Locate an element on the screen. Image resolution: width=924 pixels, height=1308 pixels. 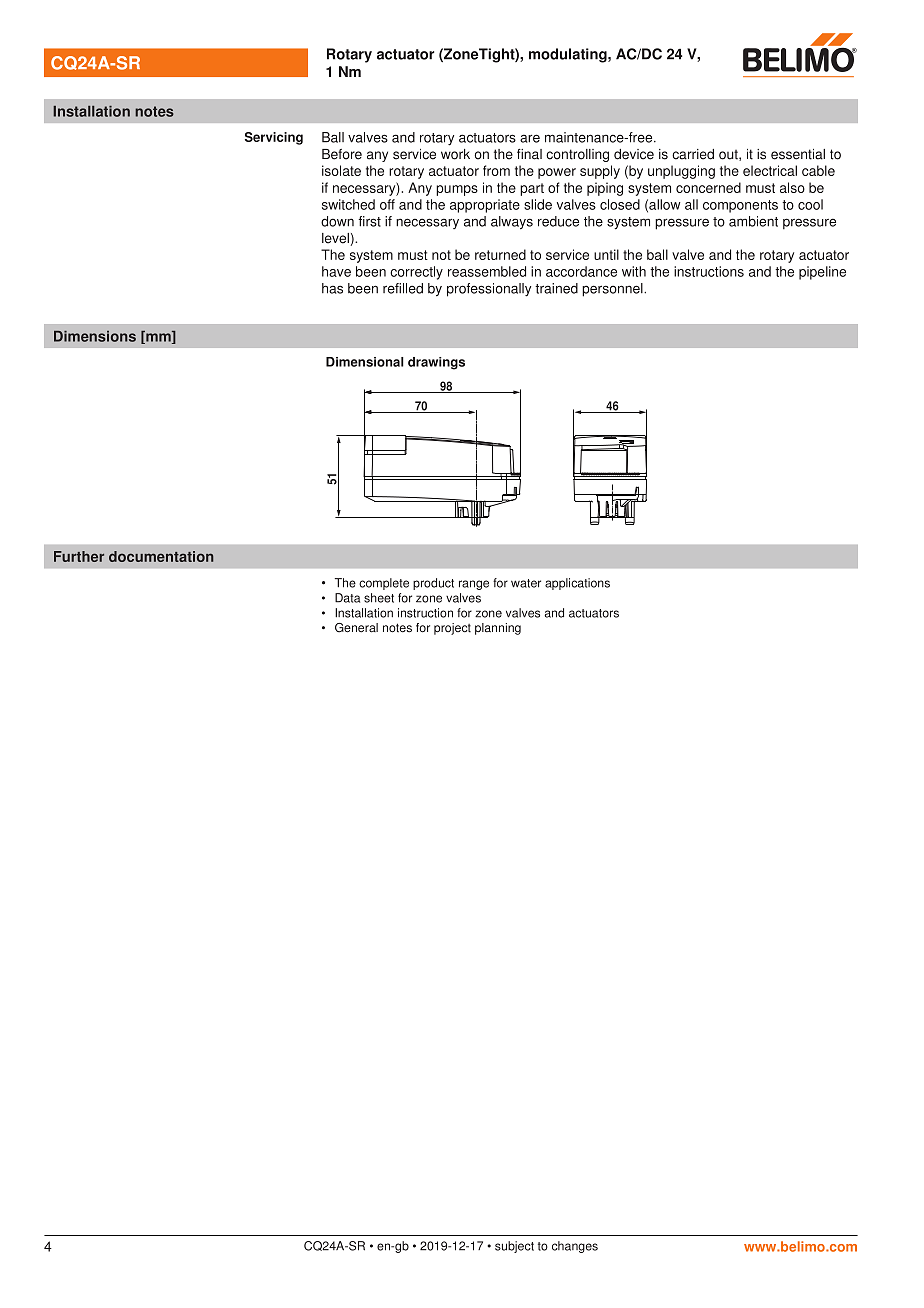
General is located at coordinates (356, 628).
